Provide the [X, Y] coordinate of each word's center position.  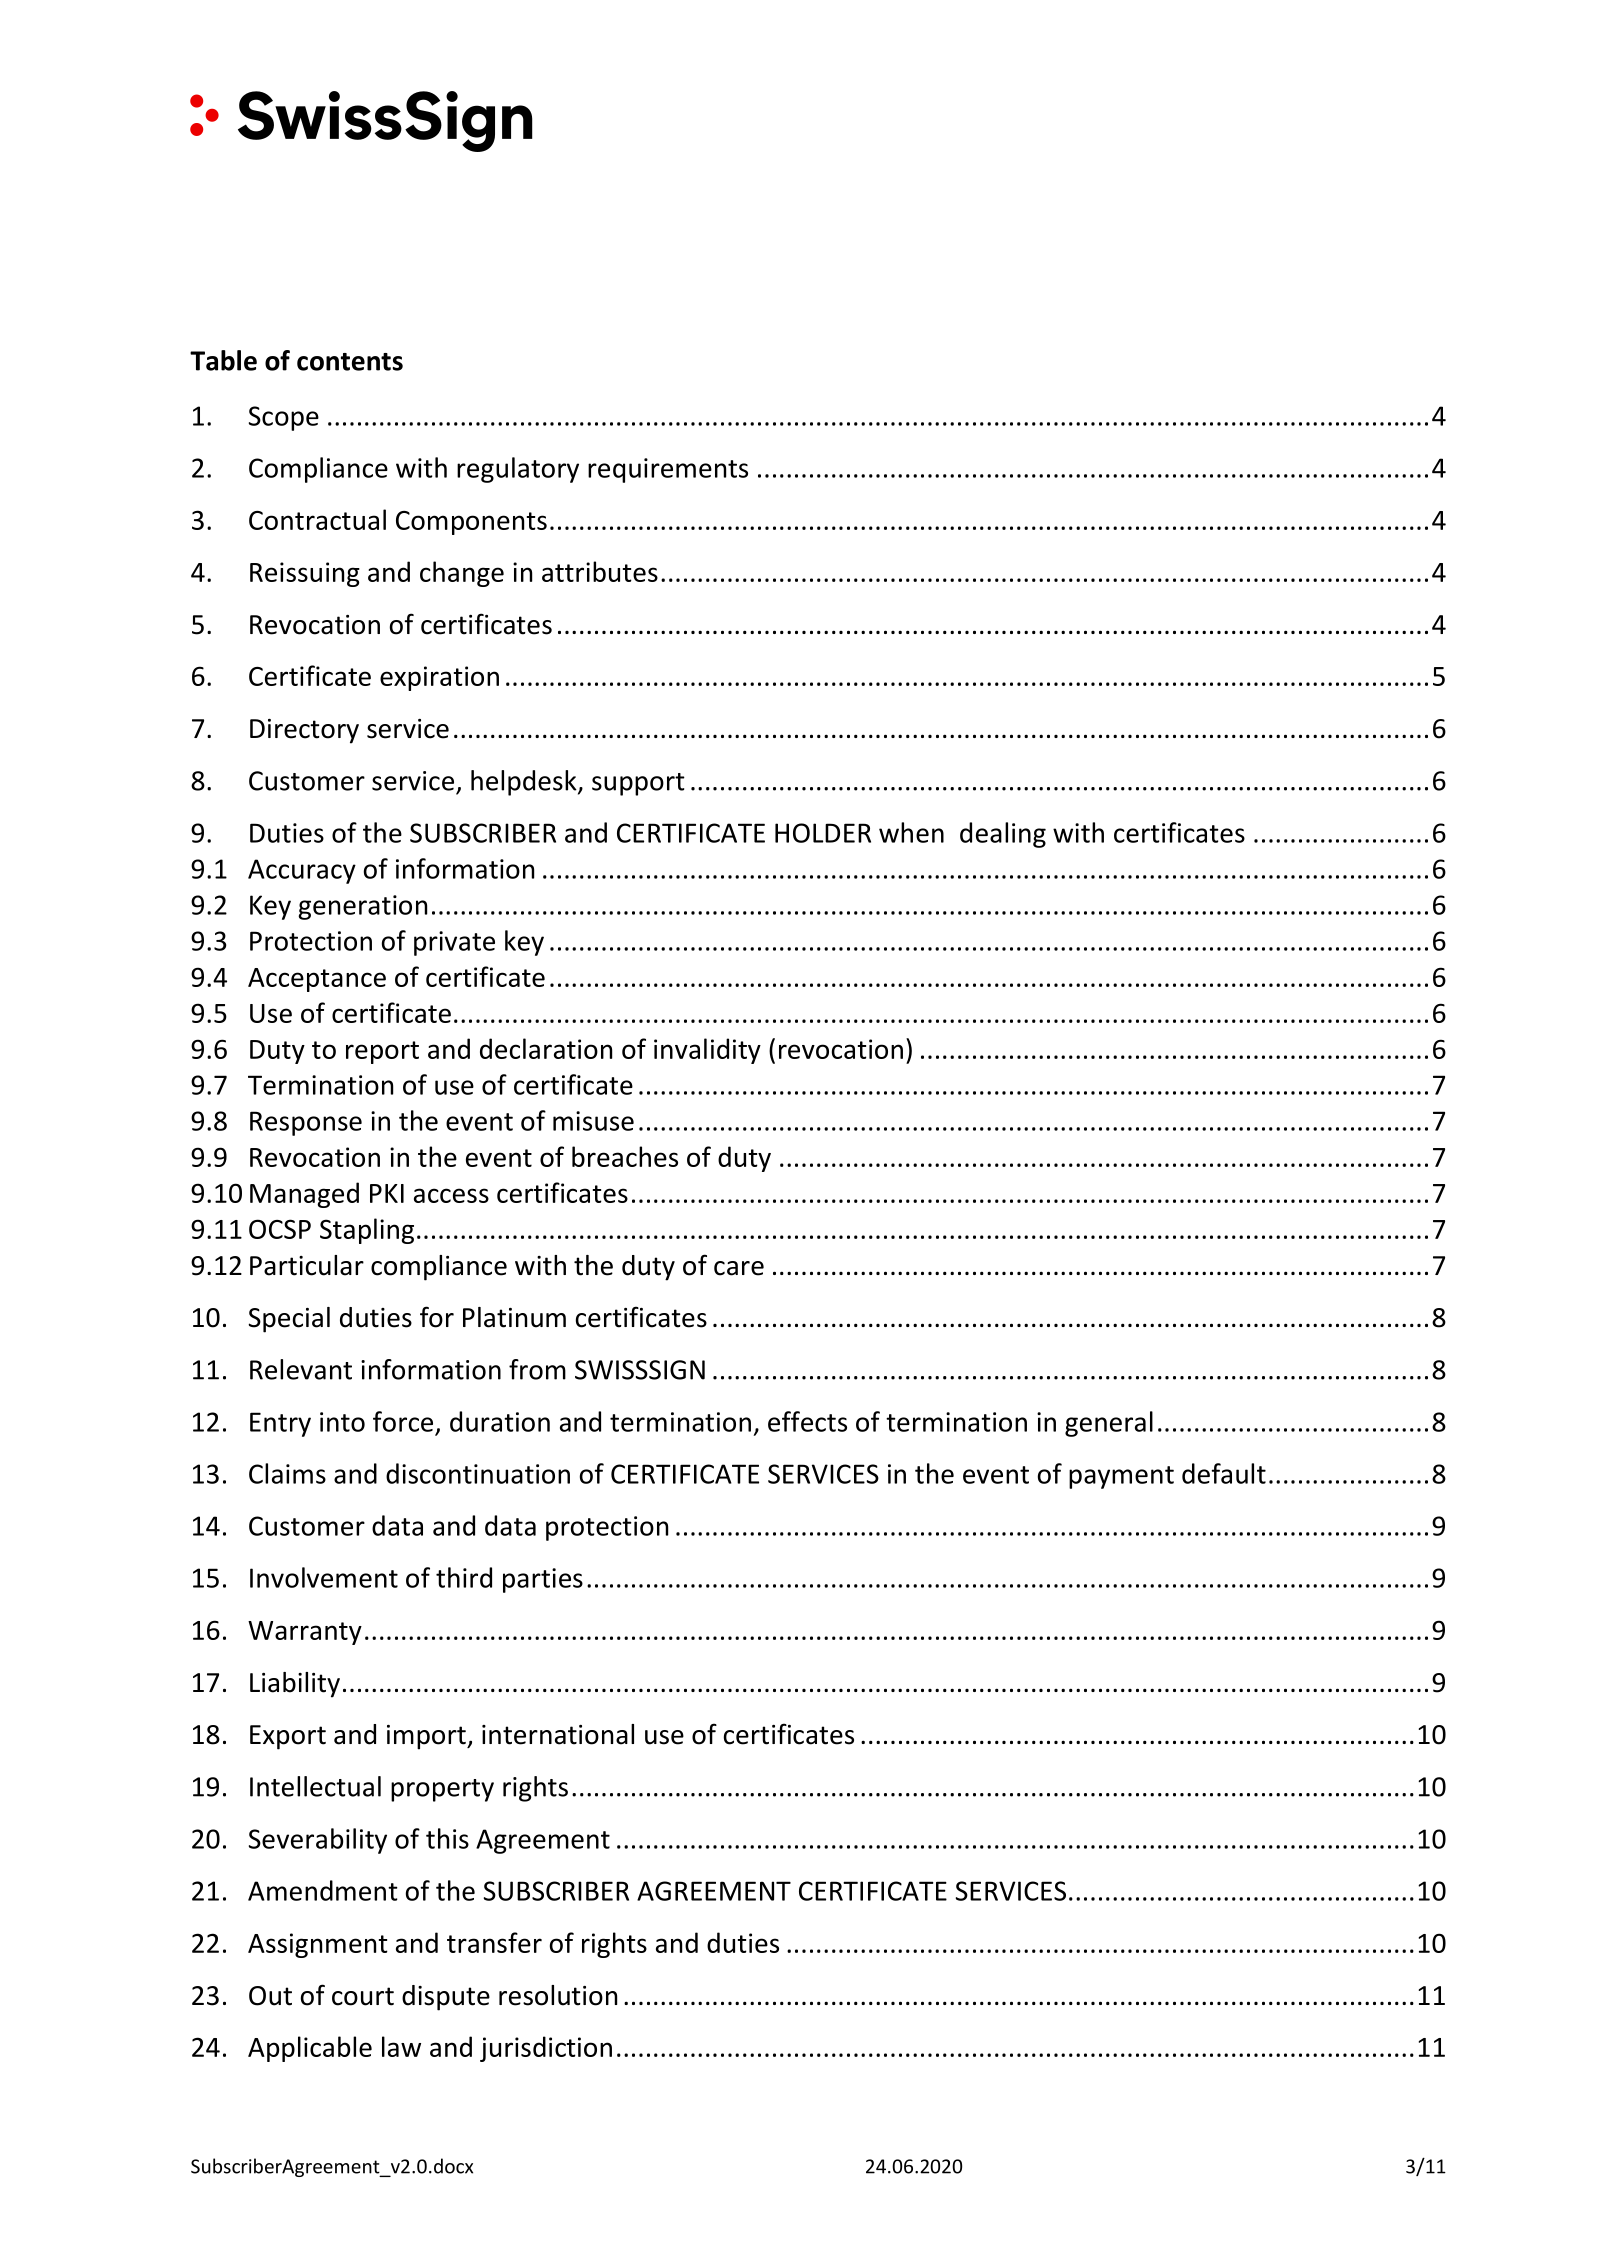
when [911, 832]
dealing [1003, 835]
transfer [494, 1942]
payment [1121, 1477]
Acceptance [317, 980]
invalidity [707, 1051]
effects [807, 1421]
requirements [668, 470]
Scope [284, 418]
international [558, 1734]
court [363, 1996]
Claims [287, 1473]
